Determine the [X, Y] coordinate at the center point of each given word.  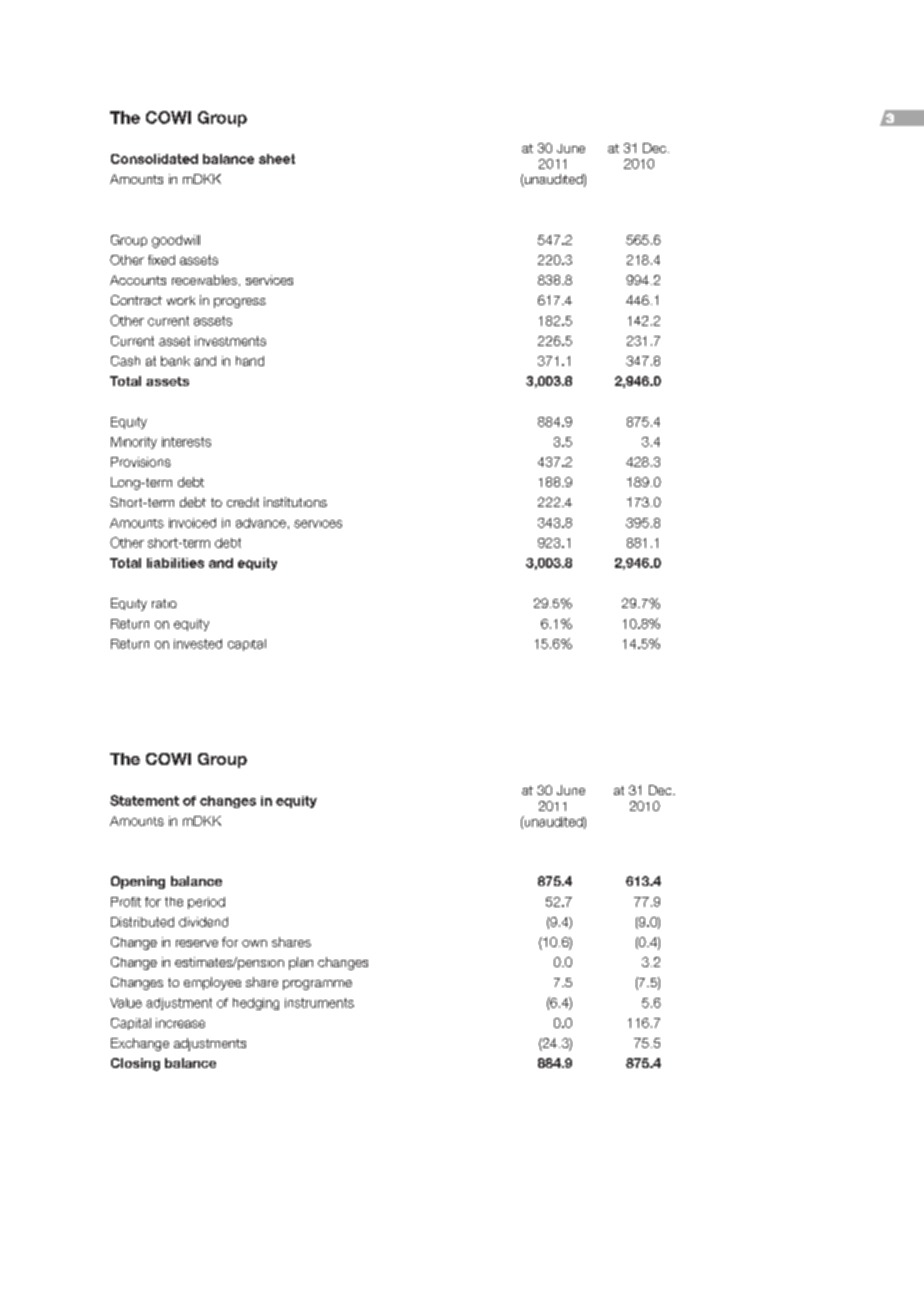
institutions [295, 502]
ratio [164, 603]
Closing [135, 1064]
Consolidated [154, 159]
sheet [277, 159]
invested [198, 644]
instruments [319, 1003]
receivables [206, 280]
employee [212, 983]
